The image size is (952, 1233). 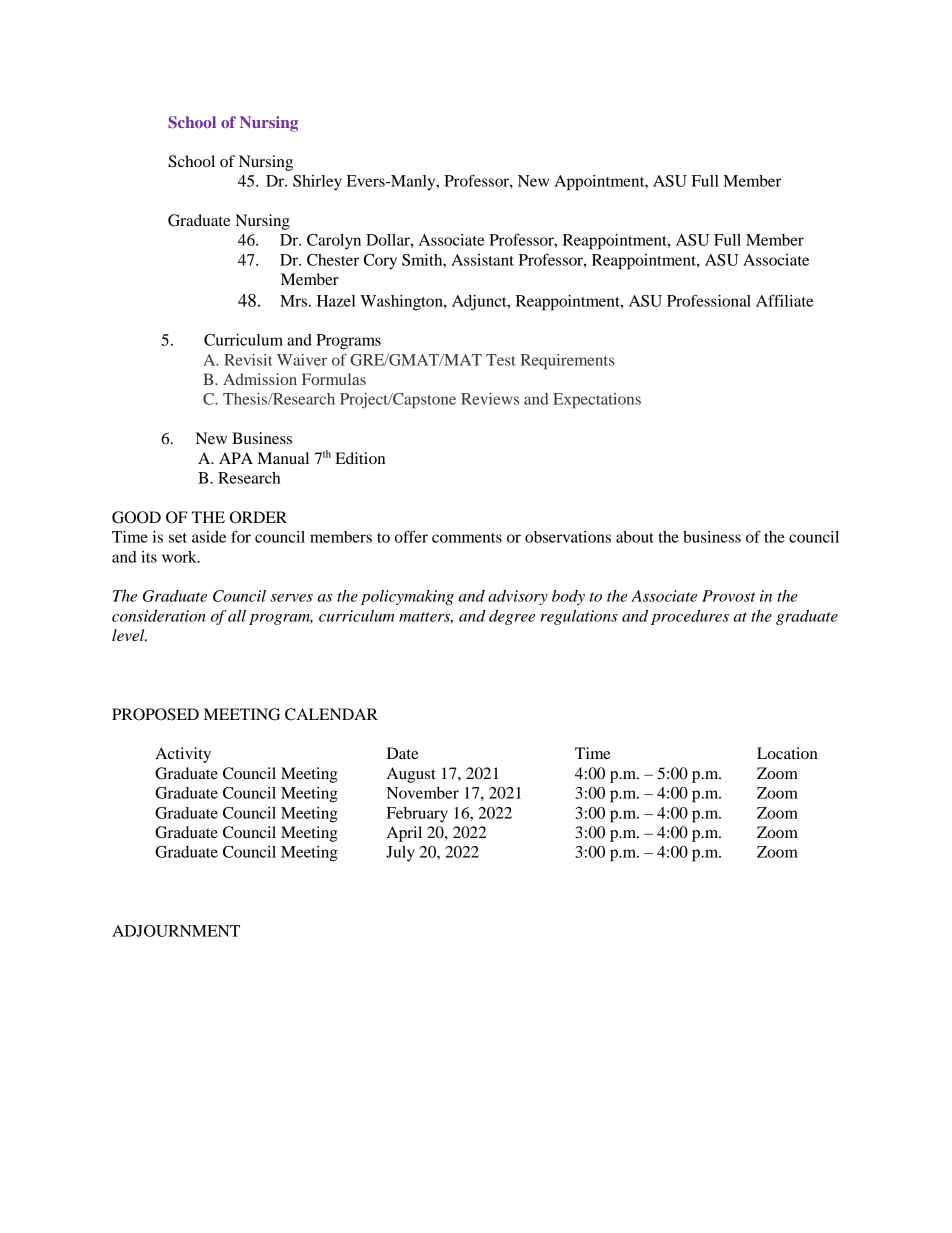 I want to click on APA, so click(x=236, y=458).
